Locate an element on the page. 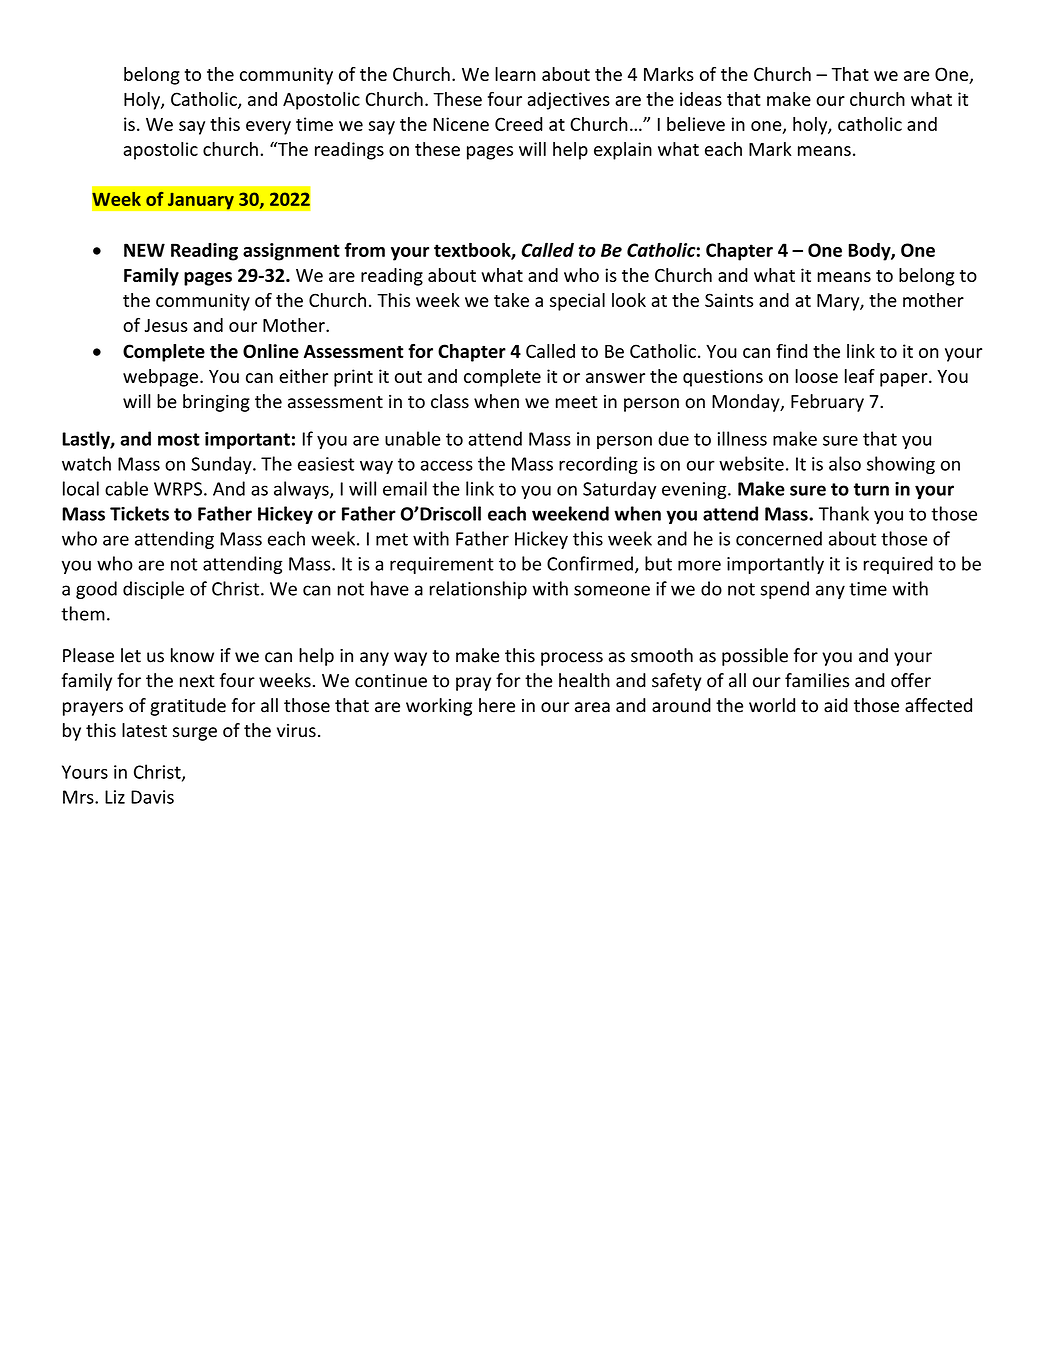 The width and height of the image is (1044, 1351). Davis is located at coordinates (152, 797).
